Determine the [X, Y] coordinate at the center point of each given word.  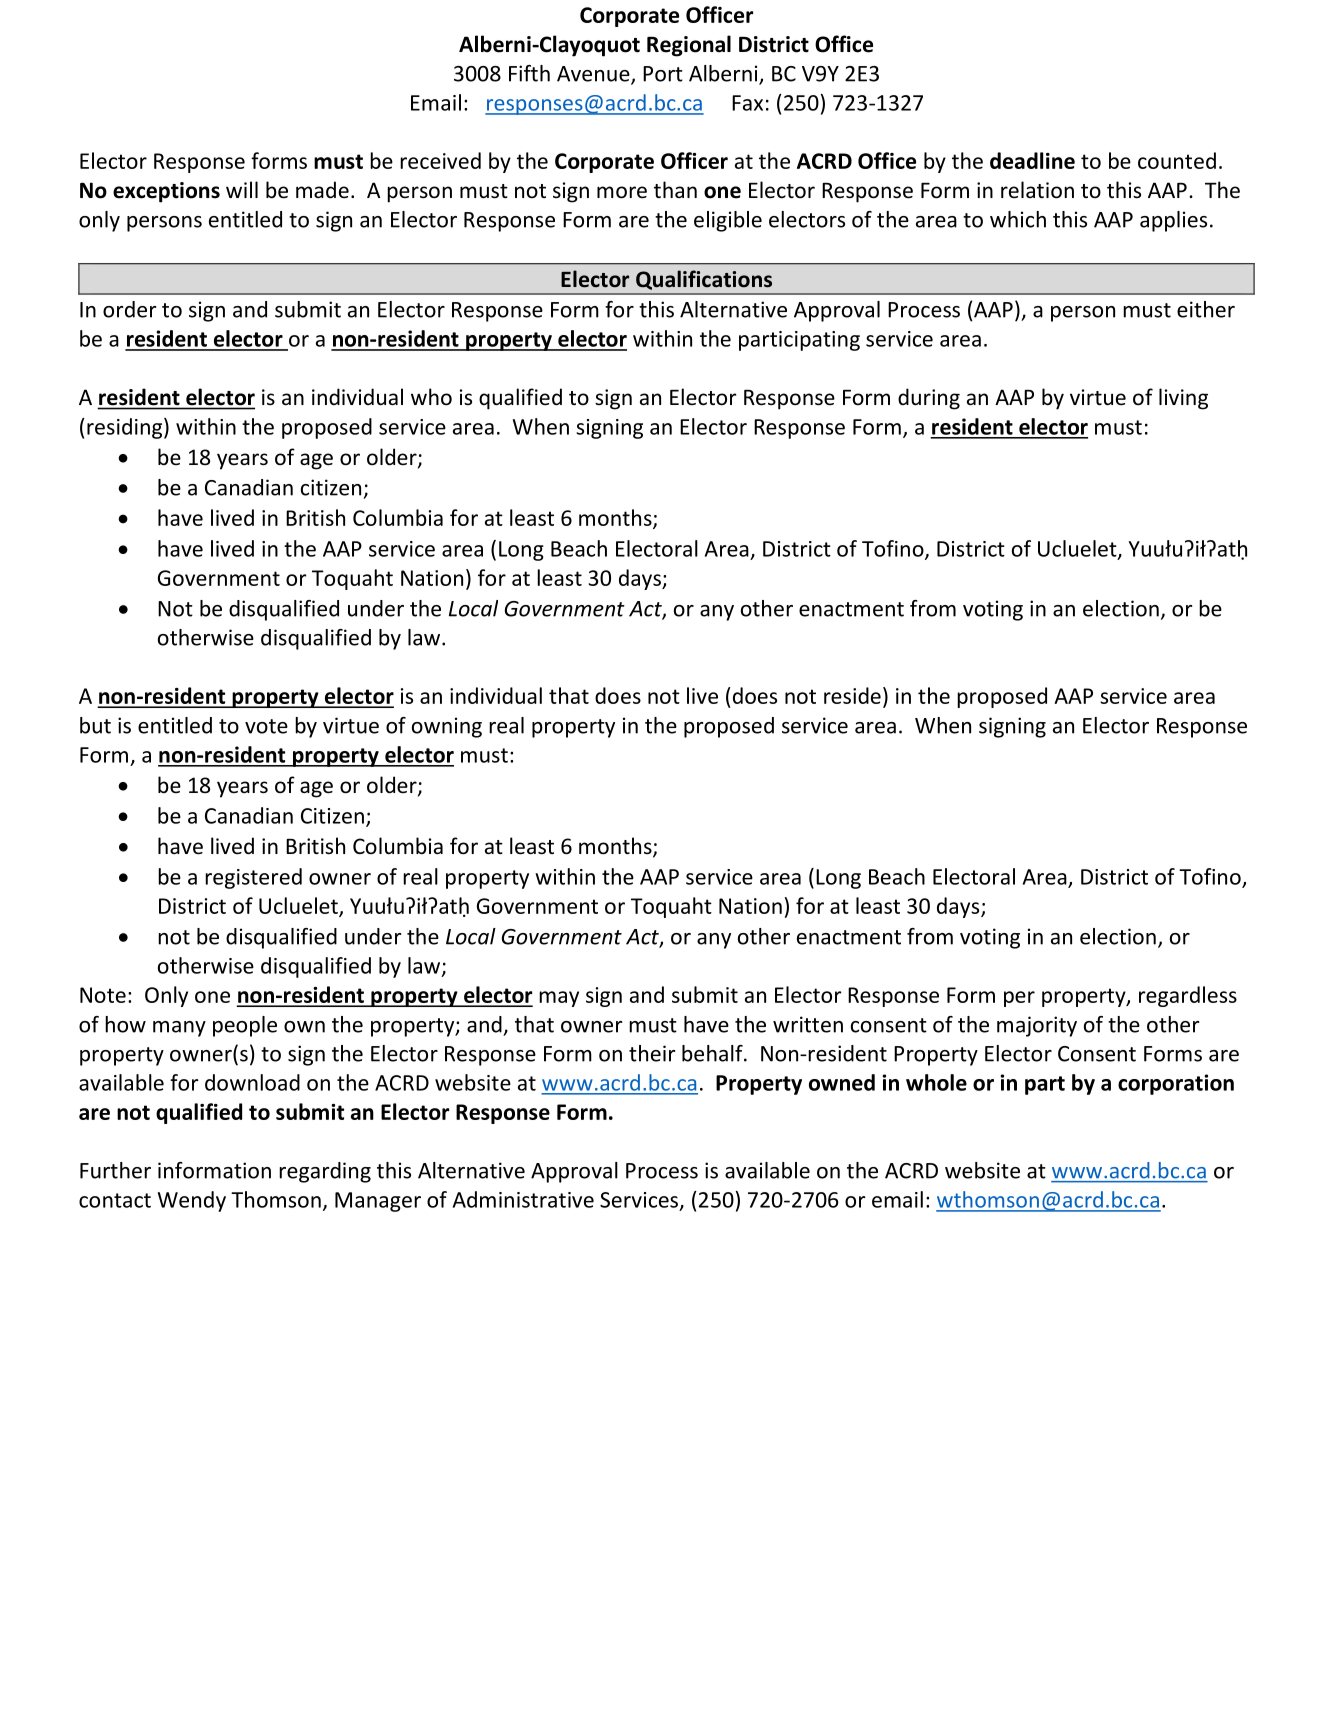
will [242, 189]
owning [447, 727]
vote [266, 726]
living [1183, 399]
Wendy [192, 1201]
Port [663, 74]
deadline [1032, 160]
